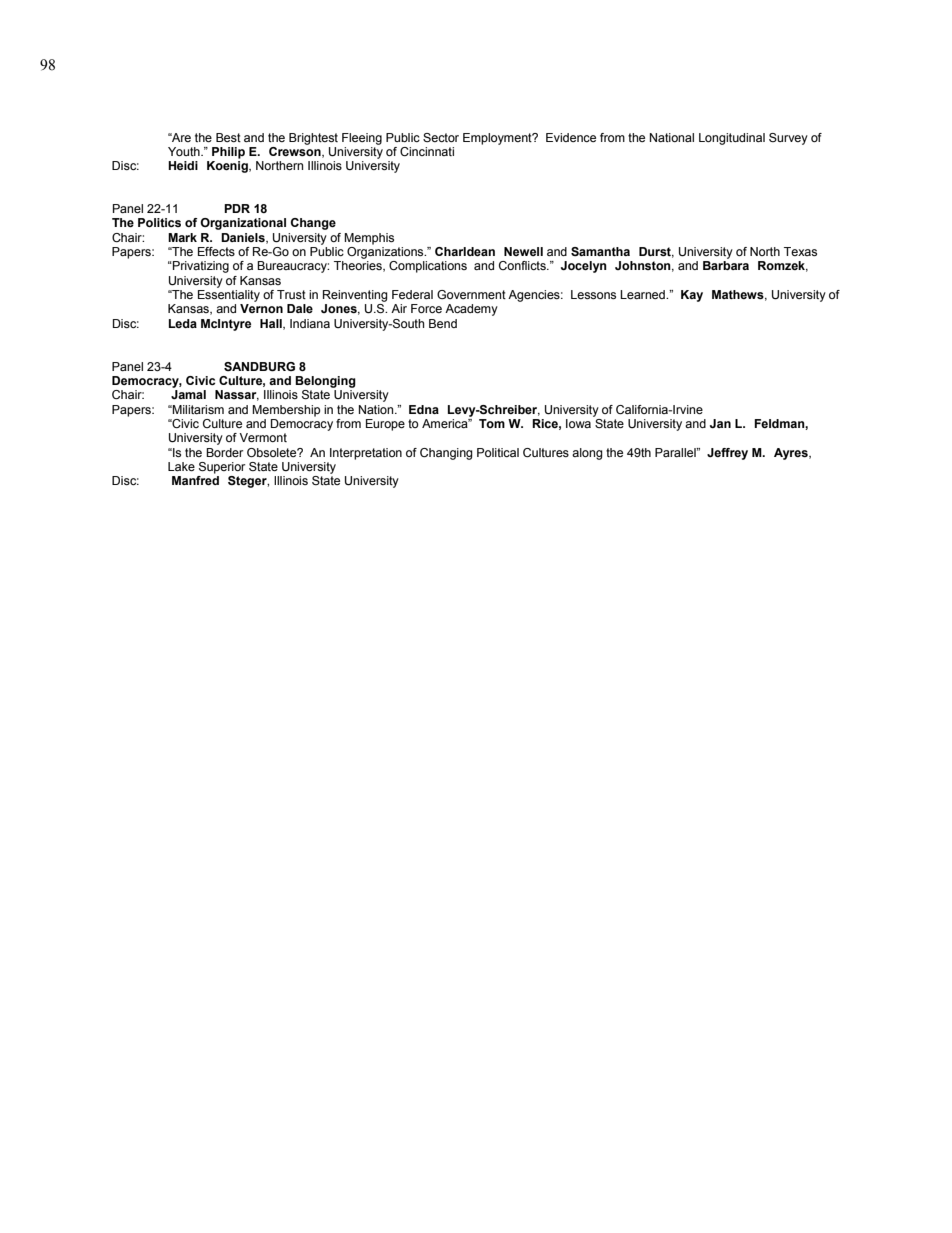 This document has height=1233, width=952. I want to click on Kay, so click(692, 296).
